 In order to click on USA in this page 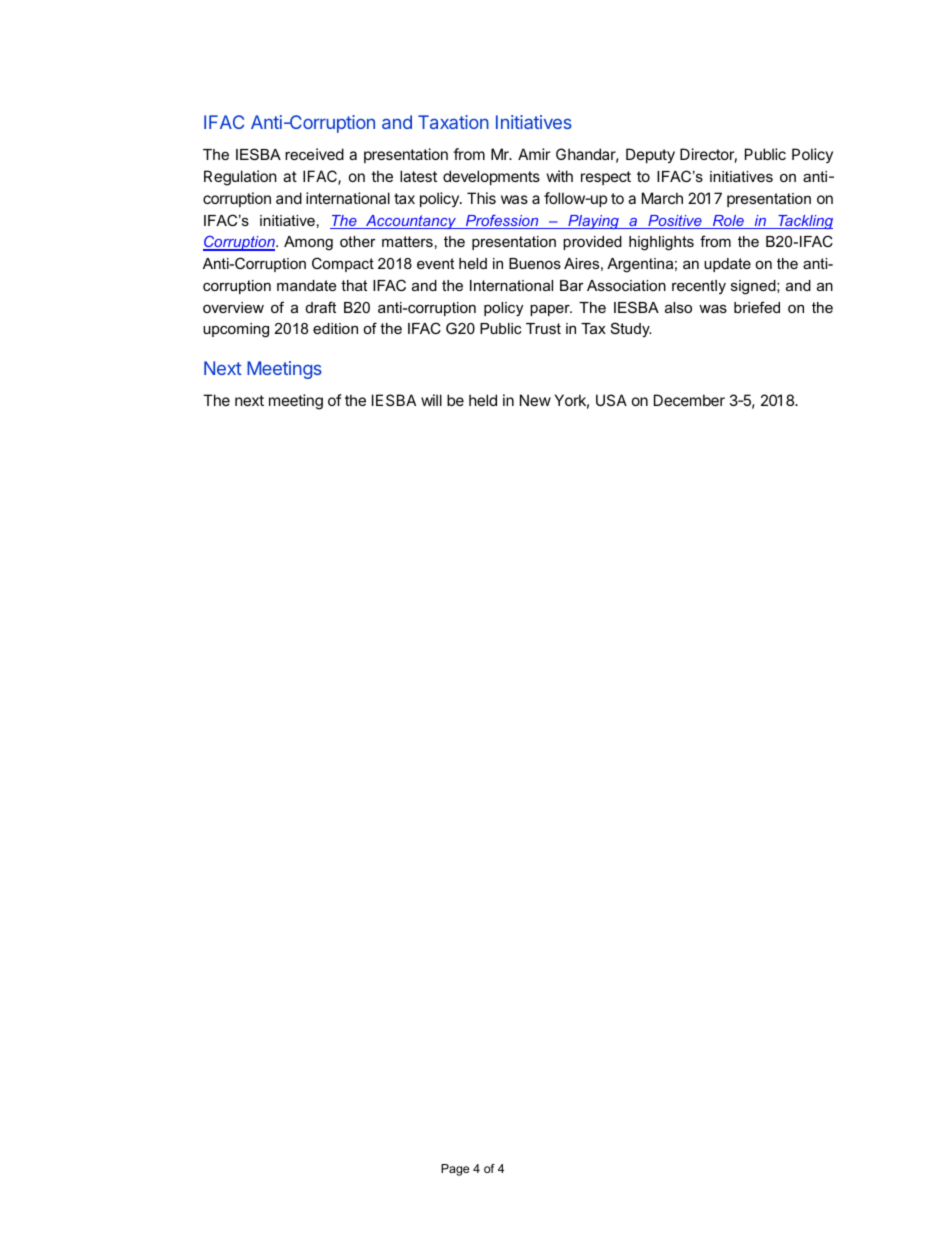, I will do `click(611, 400)`.
